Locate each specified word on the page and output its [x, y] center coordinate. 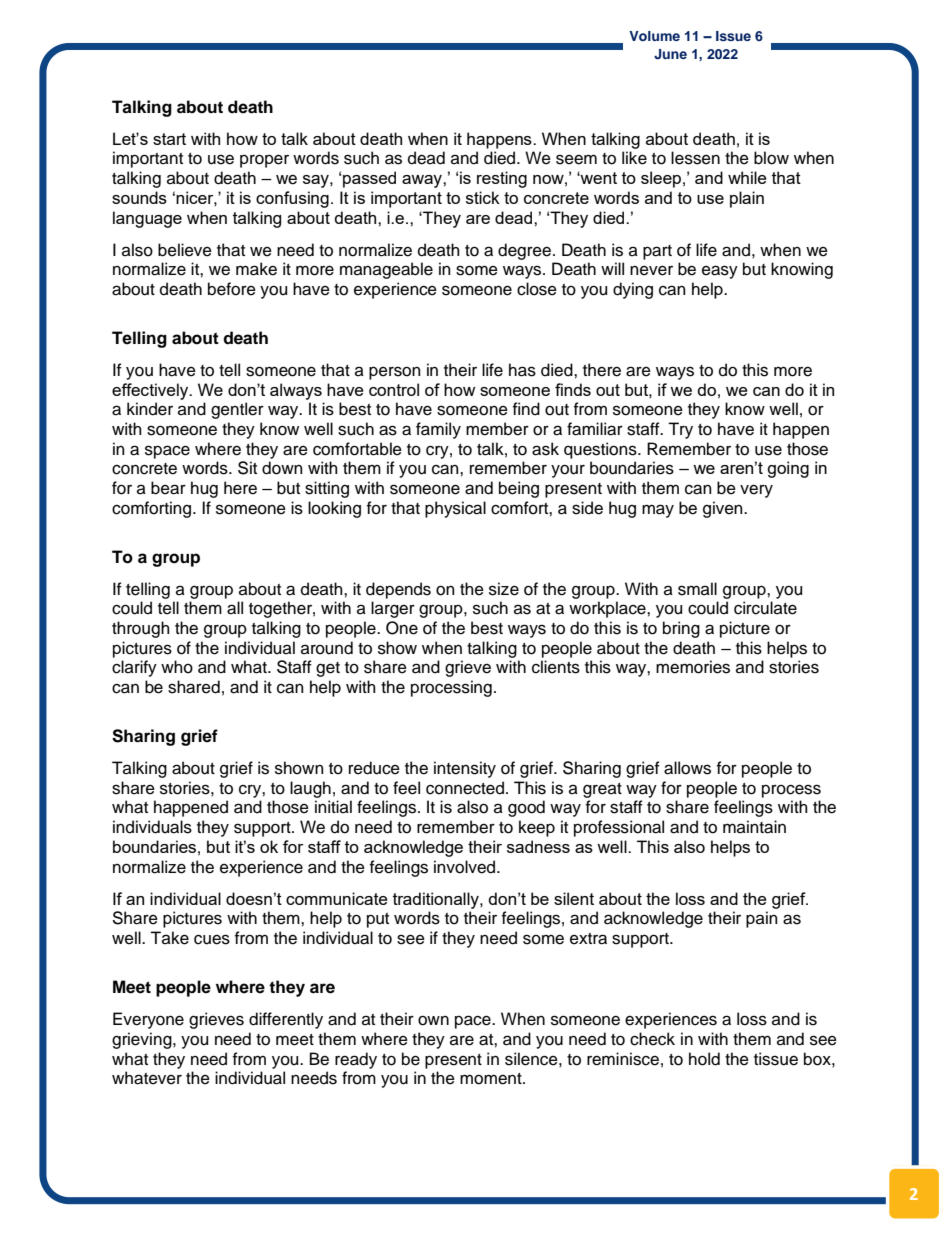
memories [693, 667]
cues [212, 939]
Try [680, 430]
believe [185, 250]
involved [466, 867]
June [670, 54]
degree [524, 251]
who [177, 667]
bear [168, 488]
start [169, 139]
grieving [143, 1040]
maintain [754, 827]
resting [502, 179]
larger [393, 609]
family [438, 430]
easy [720, 272]
